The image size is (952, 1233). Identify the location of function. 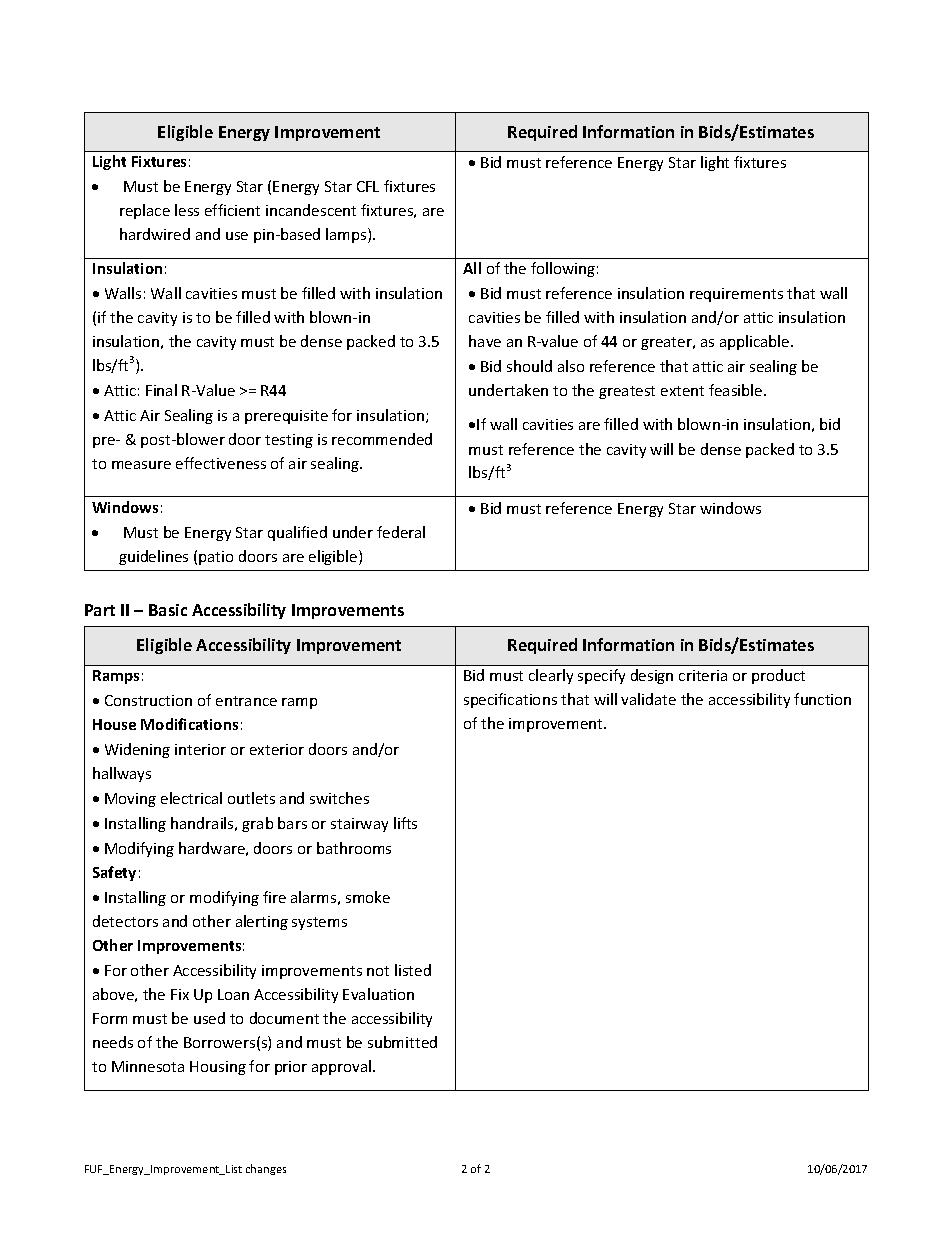
(822, 699).
